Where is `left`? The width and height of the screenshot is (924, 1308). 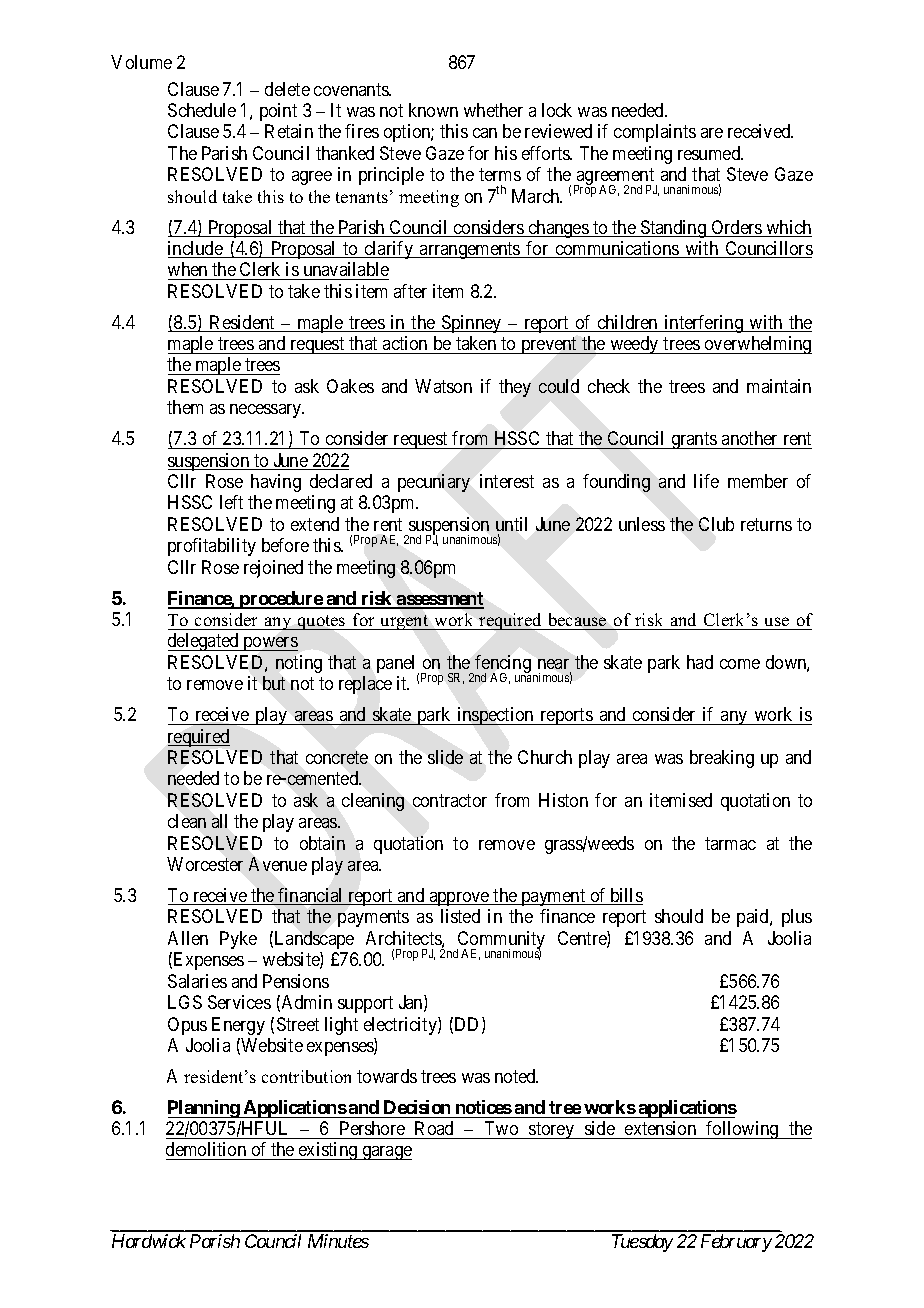
left is located at coordinates (231, 502).
